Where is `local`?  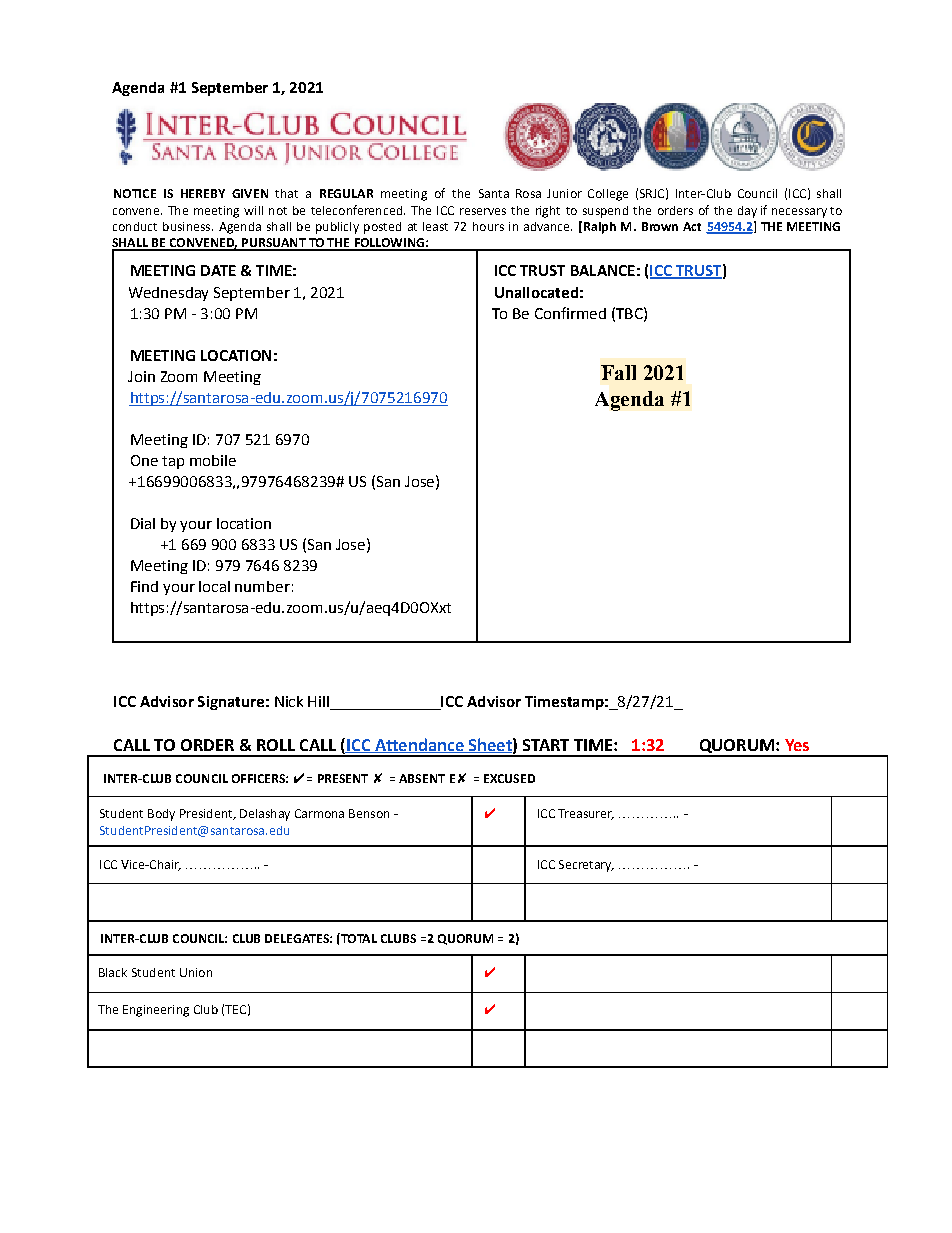
local is located at coordinates (214, 586).
